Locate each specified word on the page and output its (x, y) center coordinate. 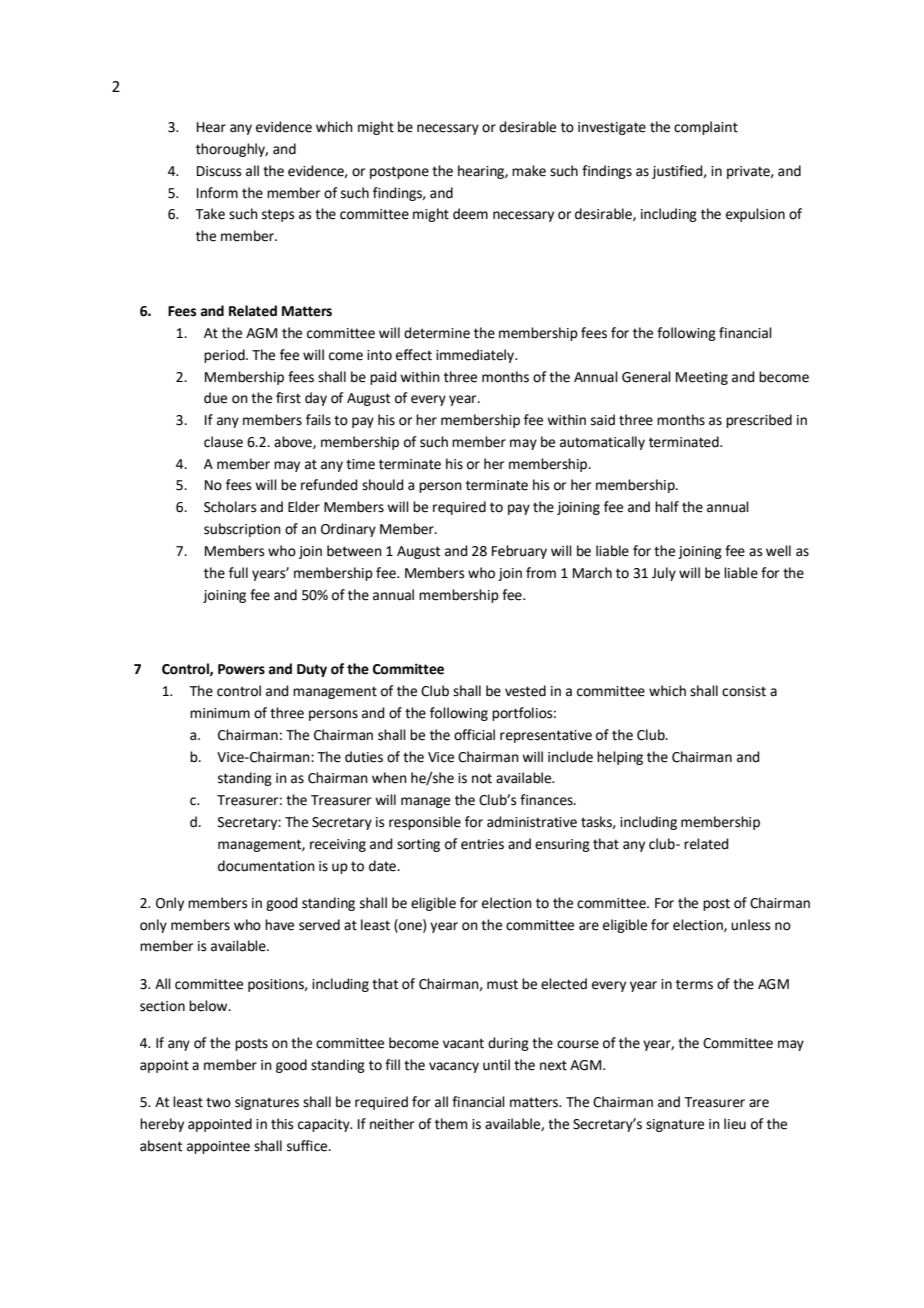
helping (620, 758)
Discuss (219, 171)
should (382, 485)
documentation (266, 866)
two (218, 1102)
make (529, 171)
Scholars (230, 507)
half (667, 507)
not (482, 778)
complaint (706, 128)
